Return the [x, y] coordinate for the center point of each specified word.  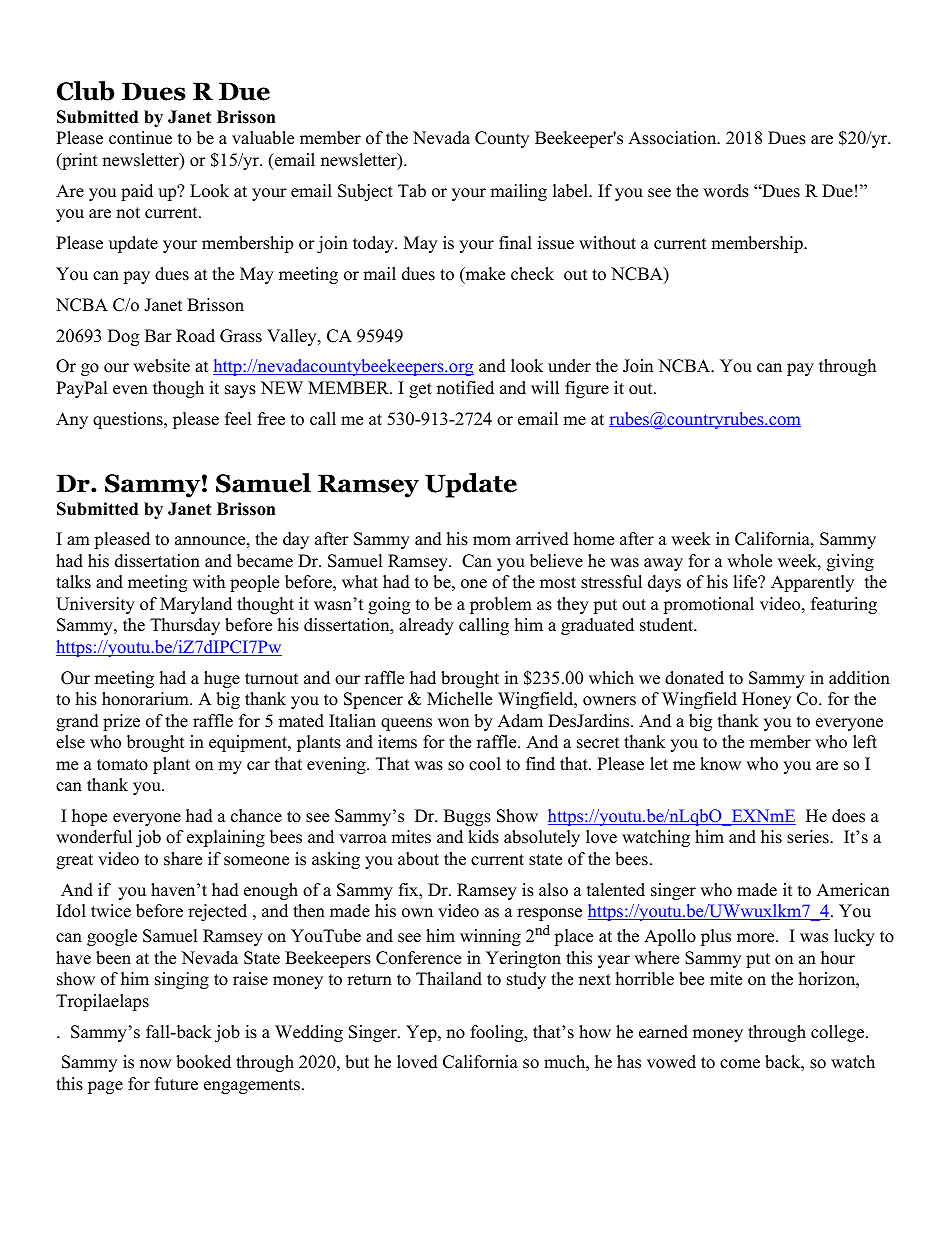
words [726, 191]
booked [203, 1062]
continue [140, 138]
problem [501, 605]
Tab [412, 191]
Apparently [812, 583]
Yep [422, 1033]
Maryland [196, 605]
